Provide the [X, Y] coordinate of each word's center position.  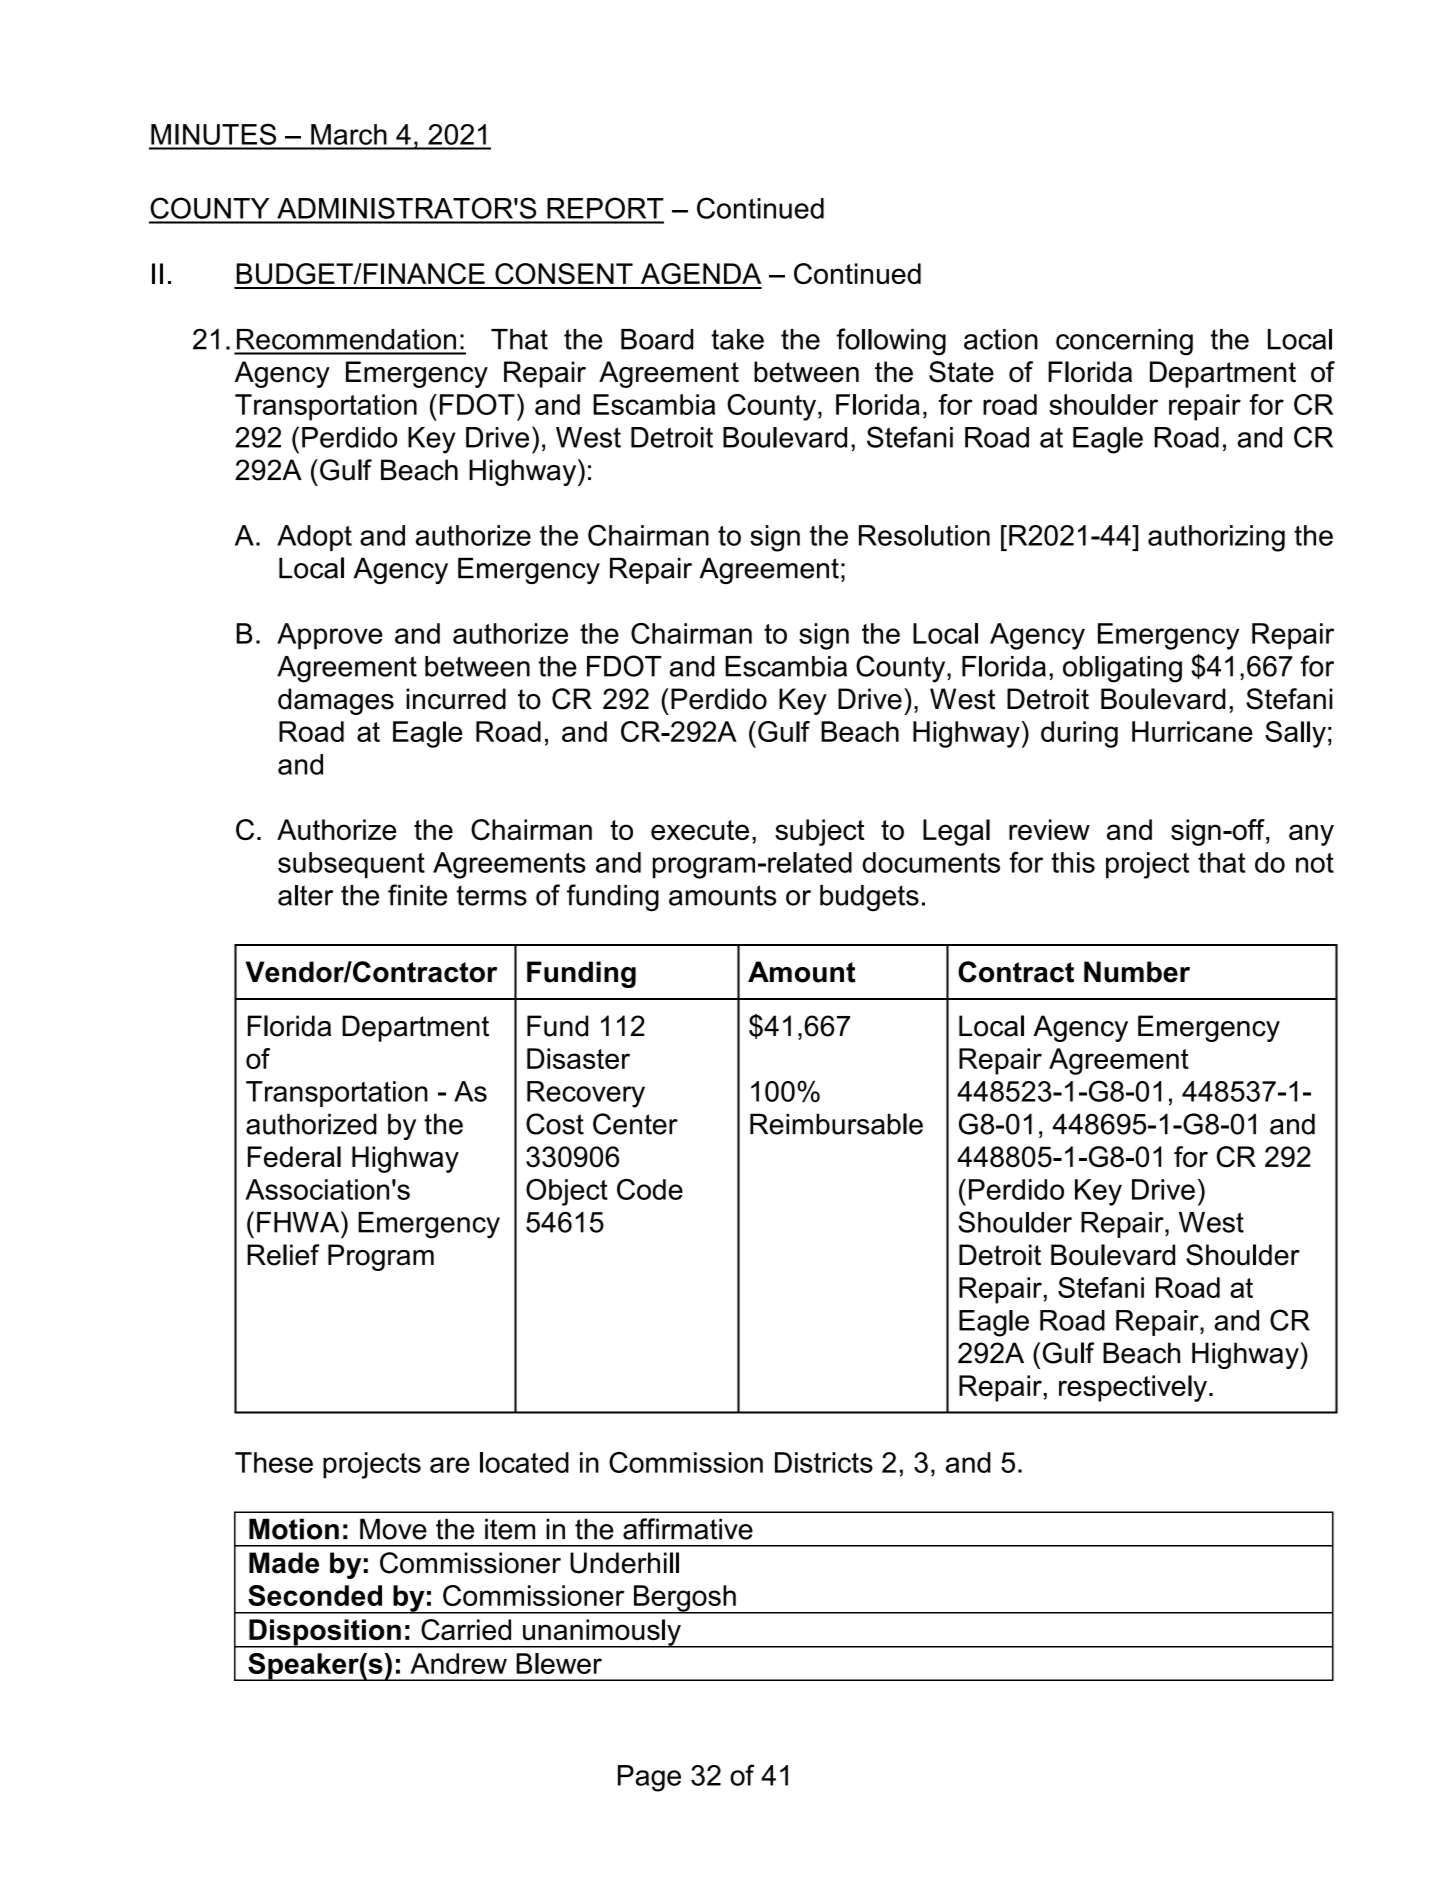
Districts [824, 1462]
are [450, 1465]
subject [820, 832]
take [737, 339]
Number [1137, 972]
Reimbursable [836, 1124]
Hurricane [1192, 731]
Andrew [458, 1663]
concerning [1124, 342]
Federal [294, 1157]
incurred [456, 699]
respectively [1133, 1388]
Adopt [314, 538]
